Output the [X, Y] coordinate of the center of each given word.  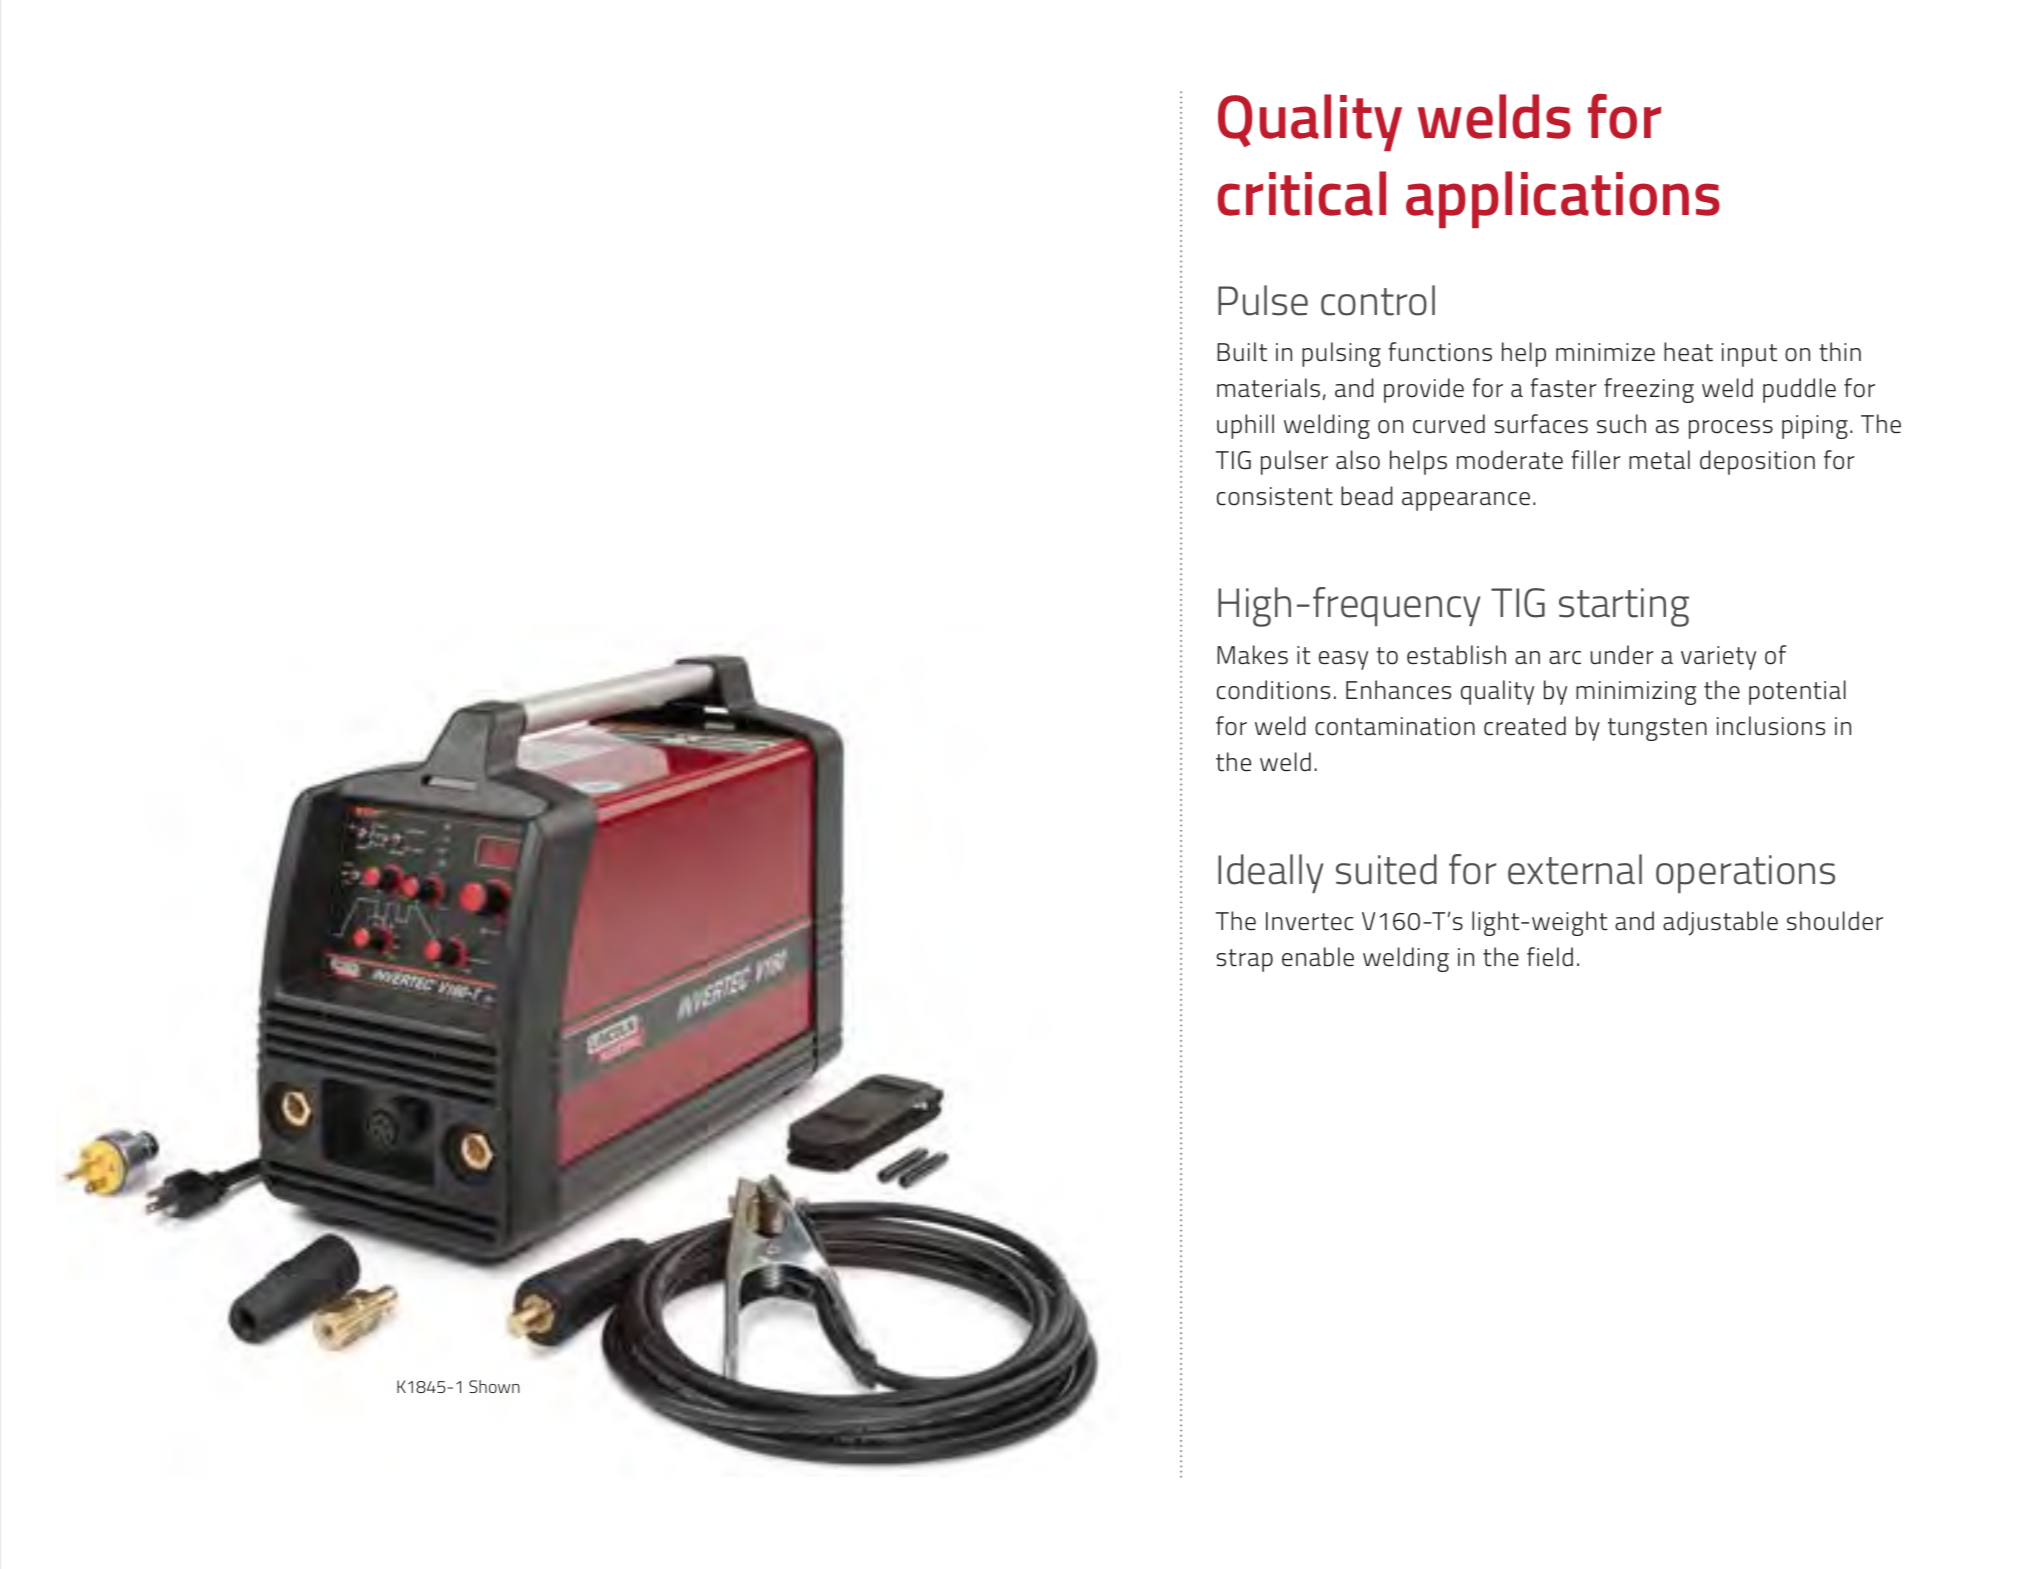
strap [1244, 960]
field [1550, 957]
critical [1302, 193]
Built [1242, 352]
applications [1563, 199]
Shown [494, 1386]
